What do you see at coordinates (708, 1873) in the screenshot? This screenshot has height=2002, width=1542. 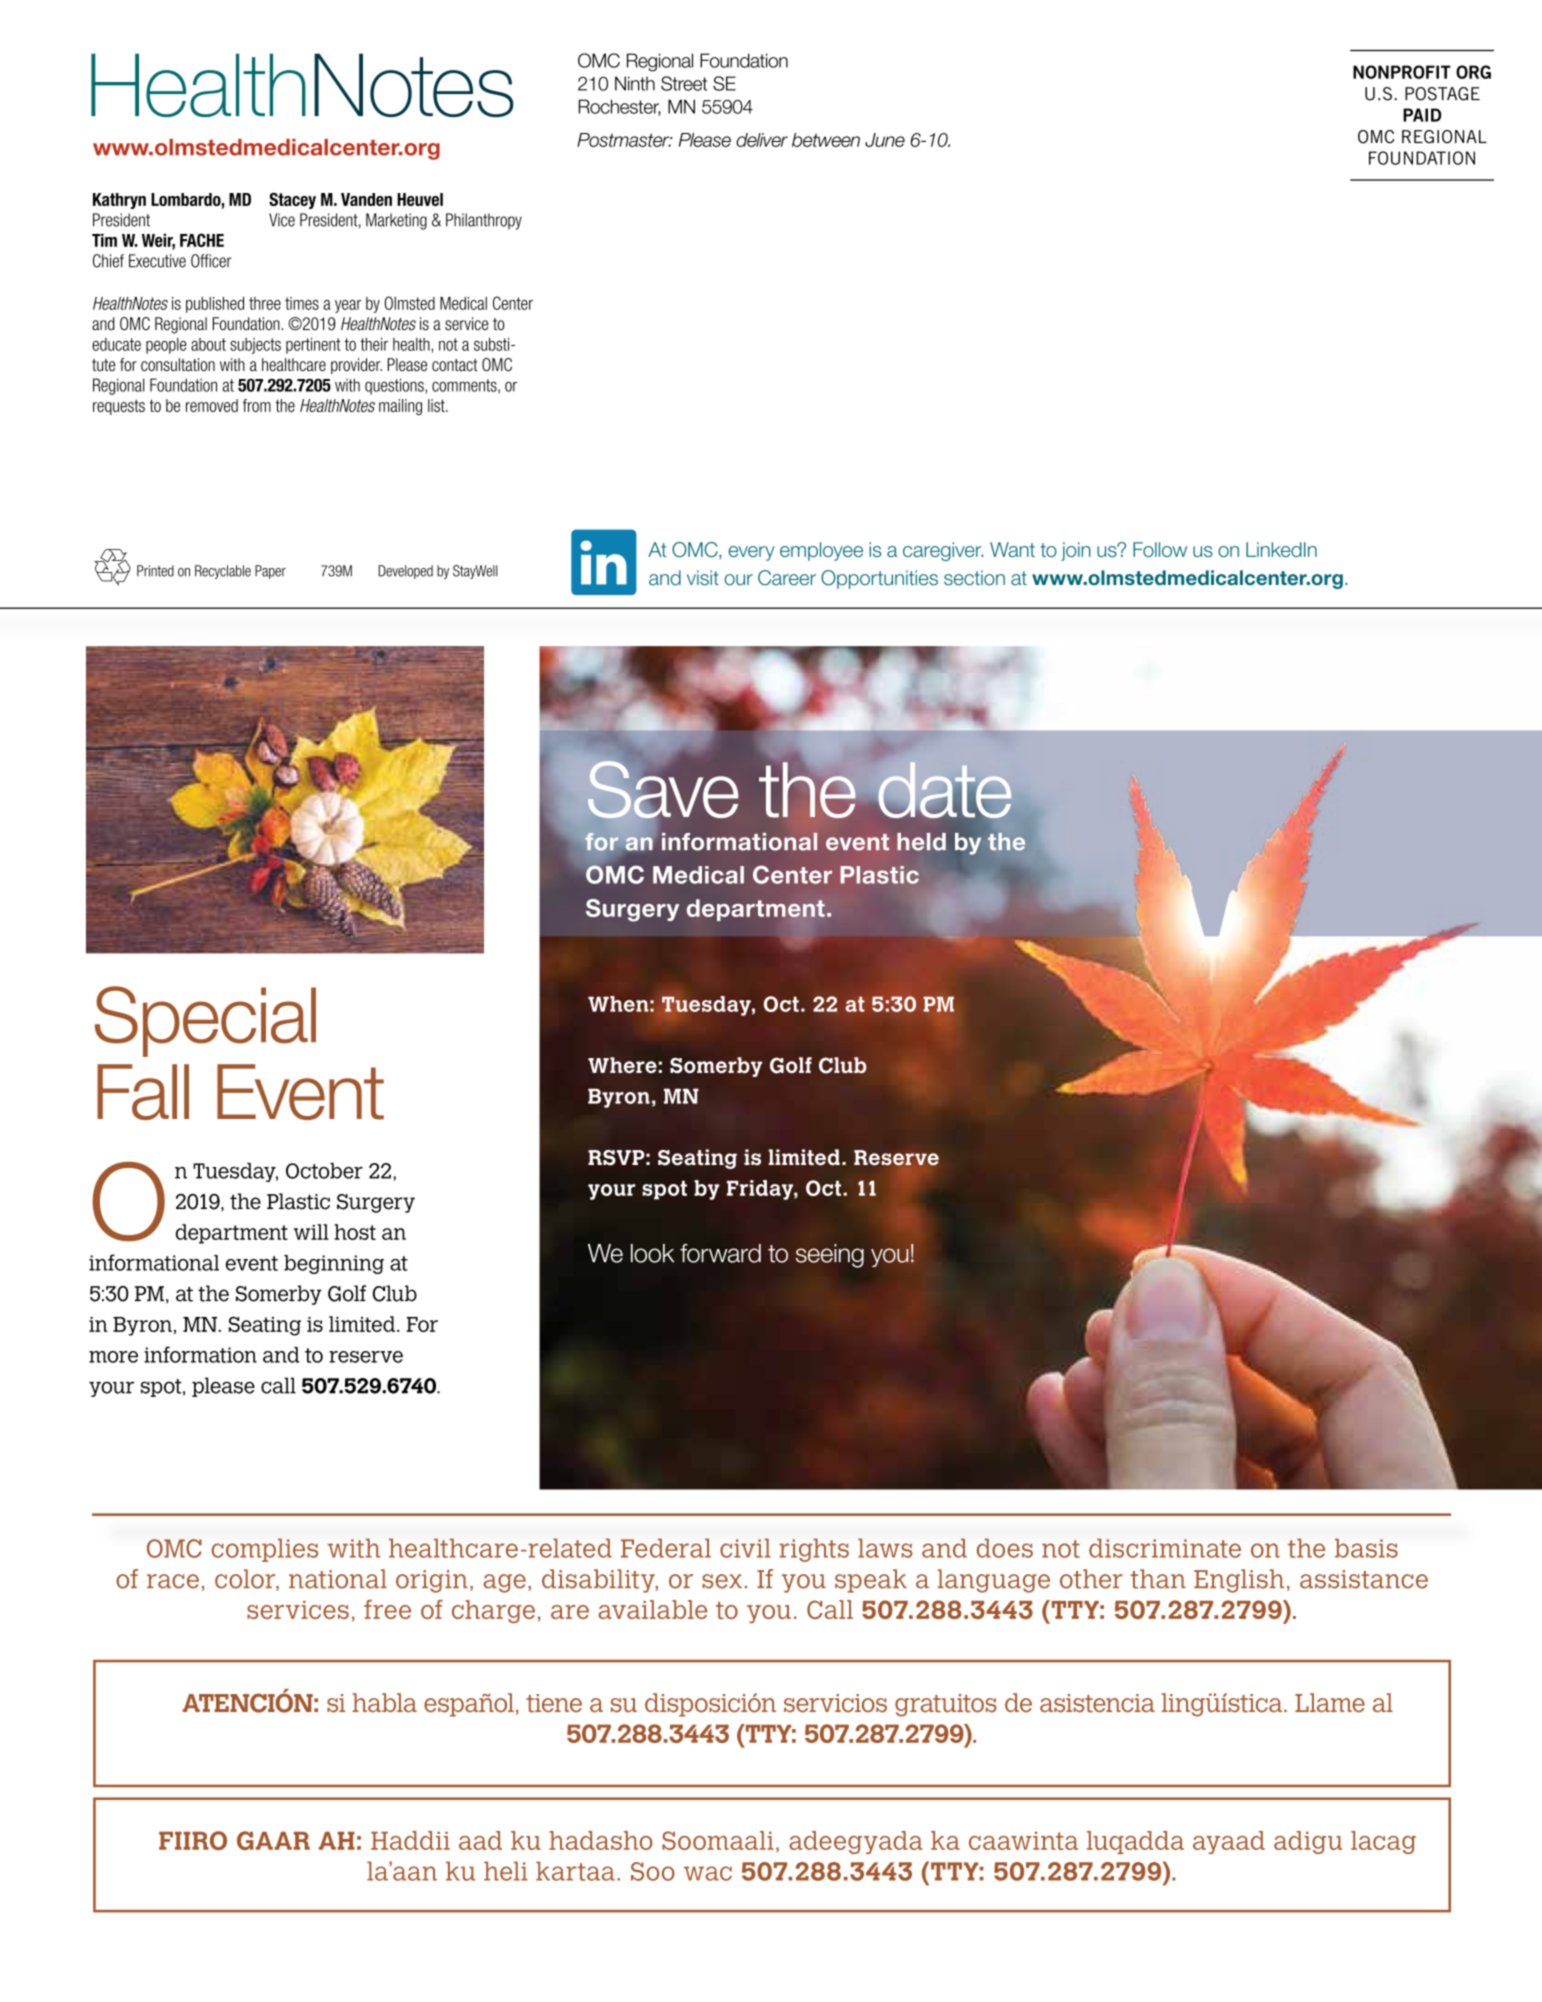 I see `wac` at bounding box center [708, 1873].
